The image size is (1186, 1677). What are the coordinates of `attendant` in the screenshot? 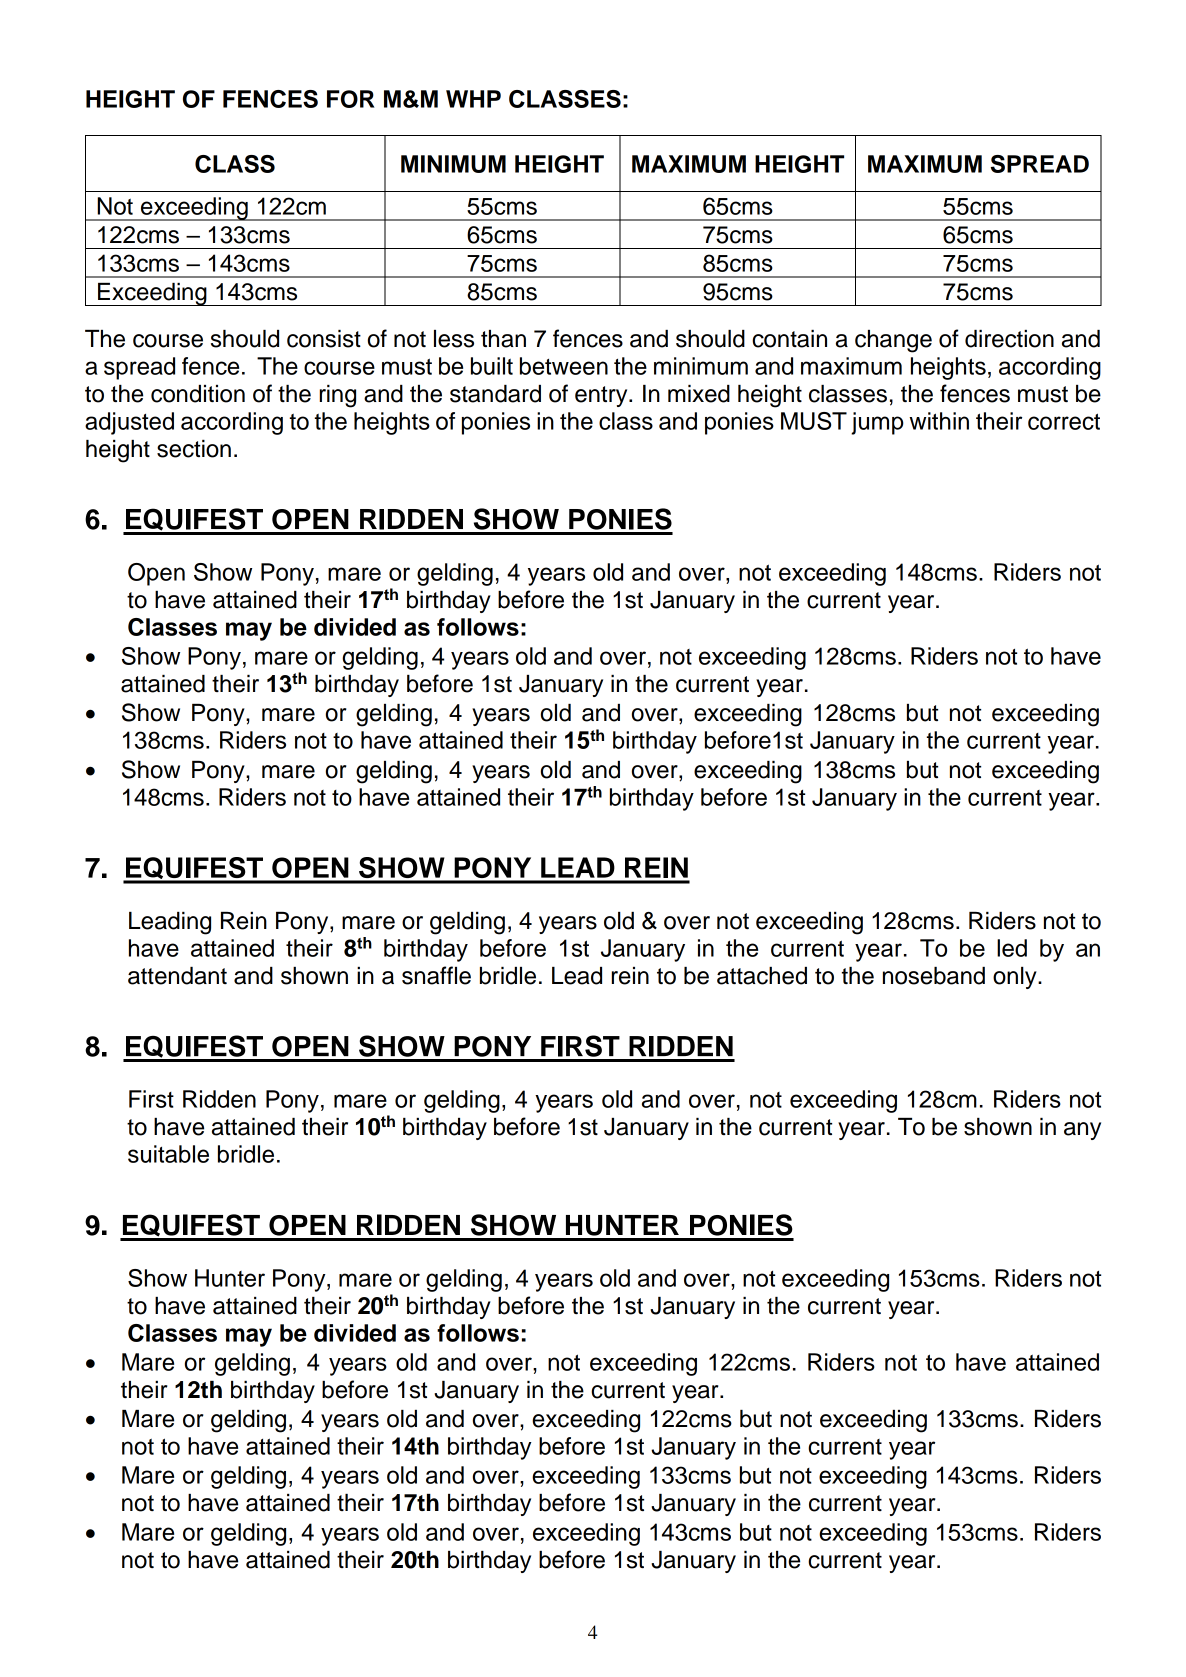 It's located at (177, 976).
